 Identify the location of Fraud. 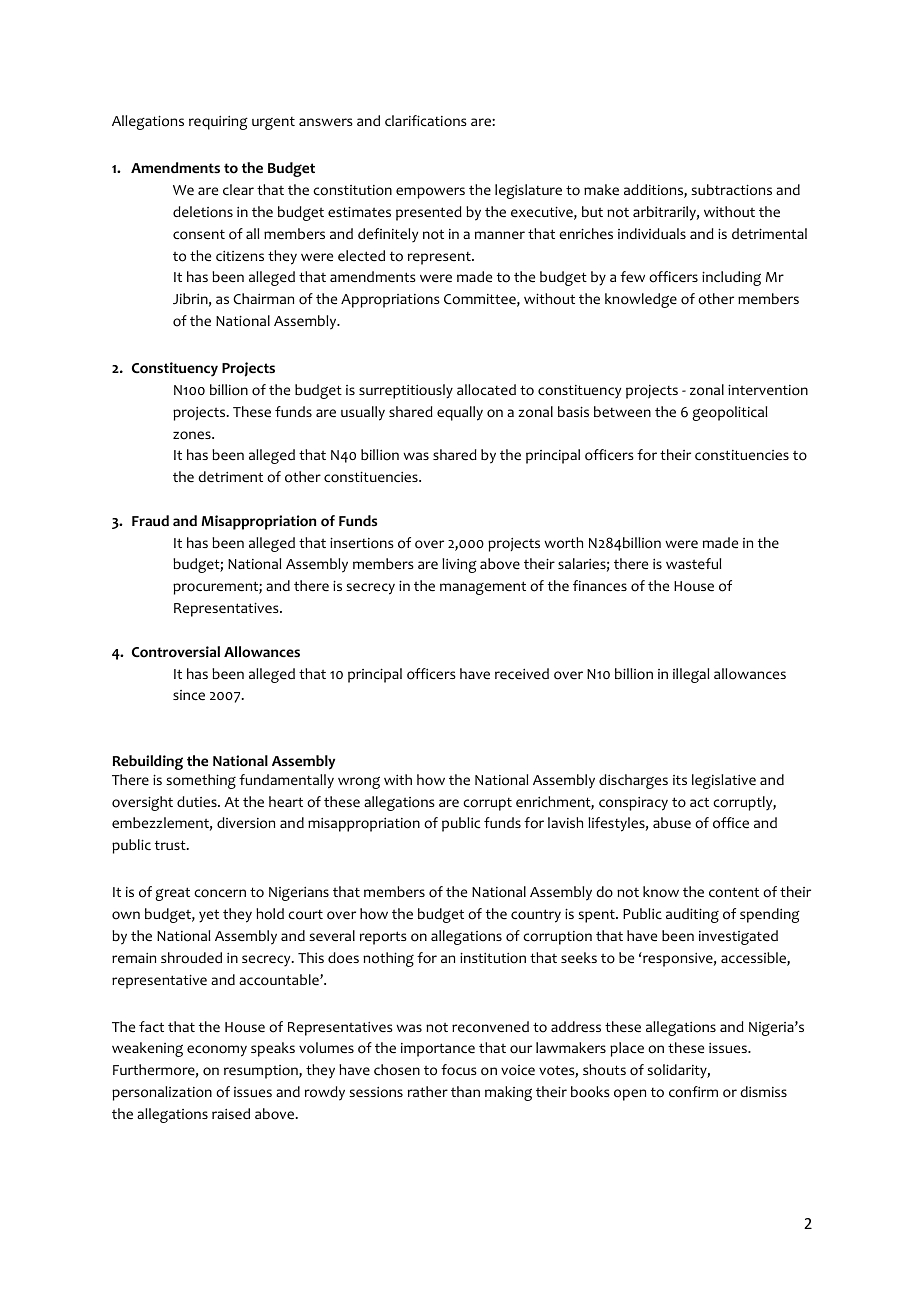
(150, 520).
